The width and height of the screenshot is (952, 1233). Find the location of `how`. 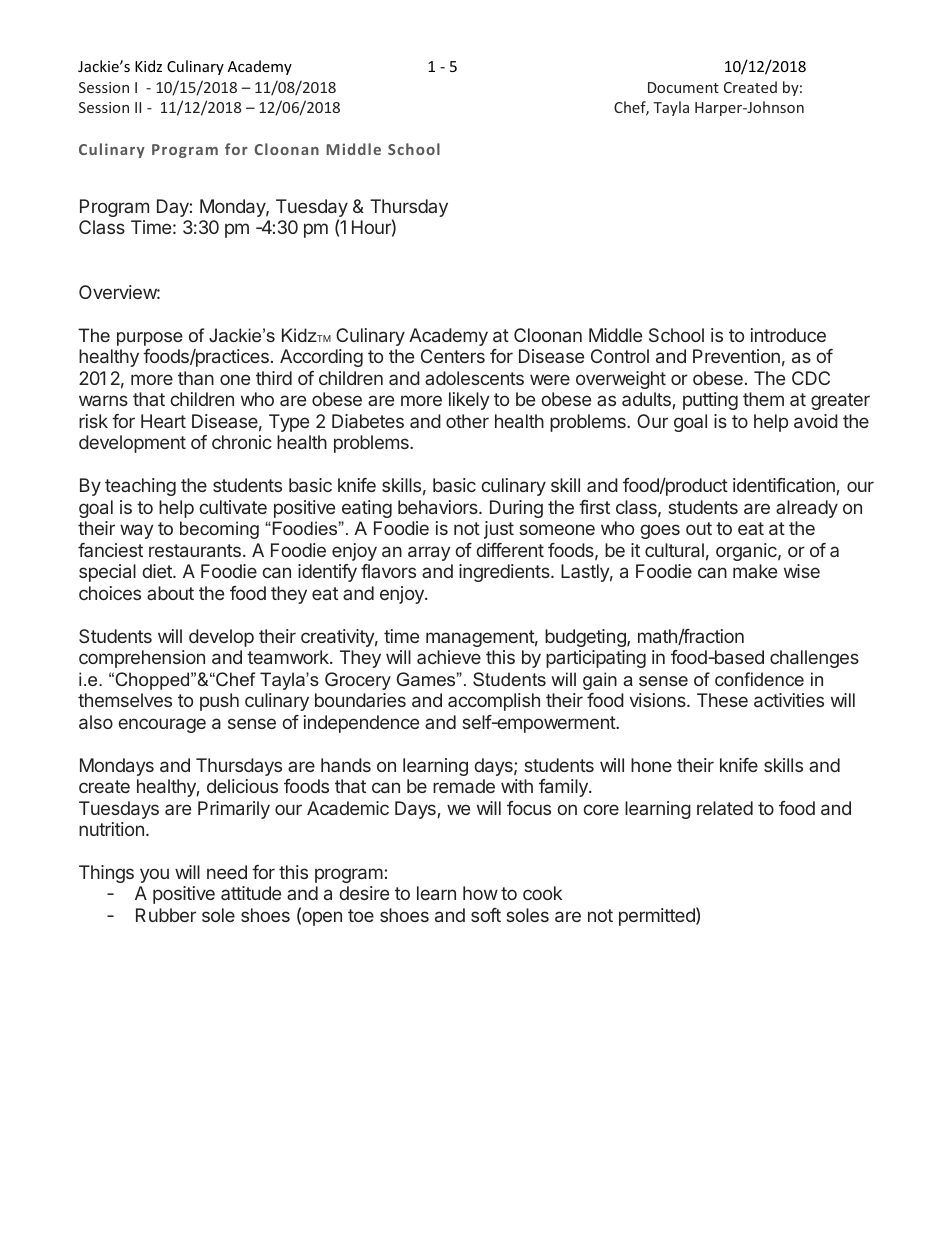

how is located at coordinates (480, 893).
